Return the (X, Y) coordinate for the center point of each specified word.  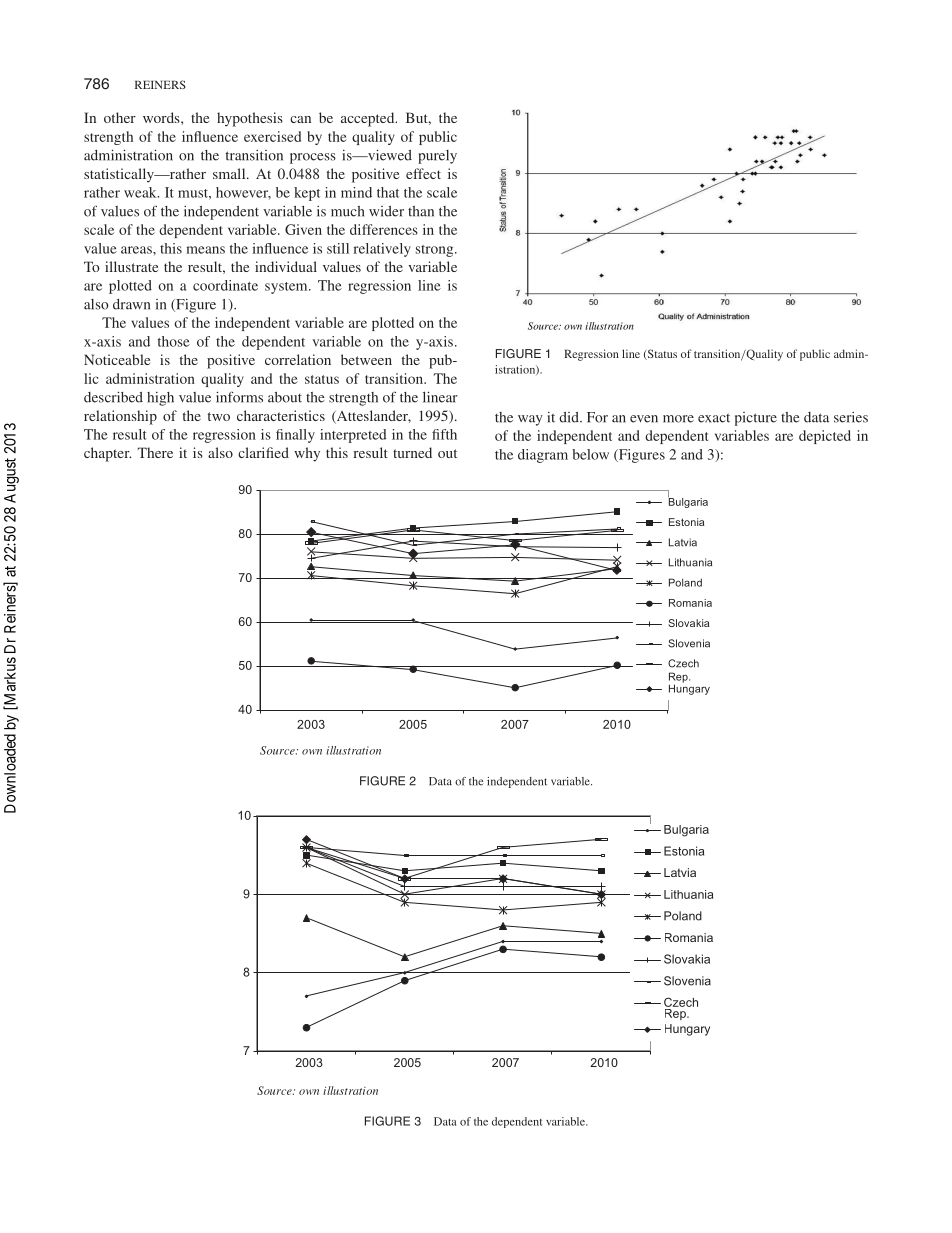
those (174, 341)
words (162, 117)
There (155, 452)
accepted (369, 119)
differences (384, 229)
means (205, 250)
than (421, 211)
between (366, 359)
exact (714, 418)
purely (437, 157)
